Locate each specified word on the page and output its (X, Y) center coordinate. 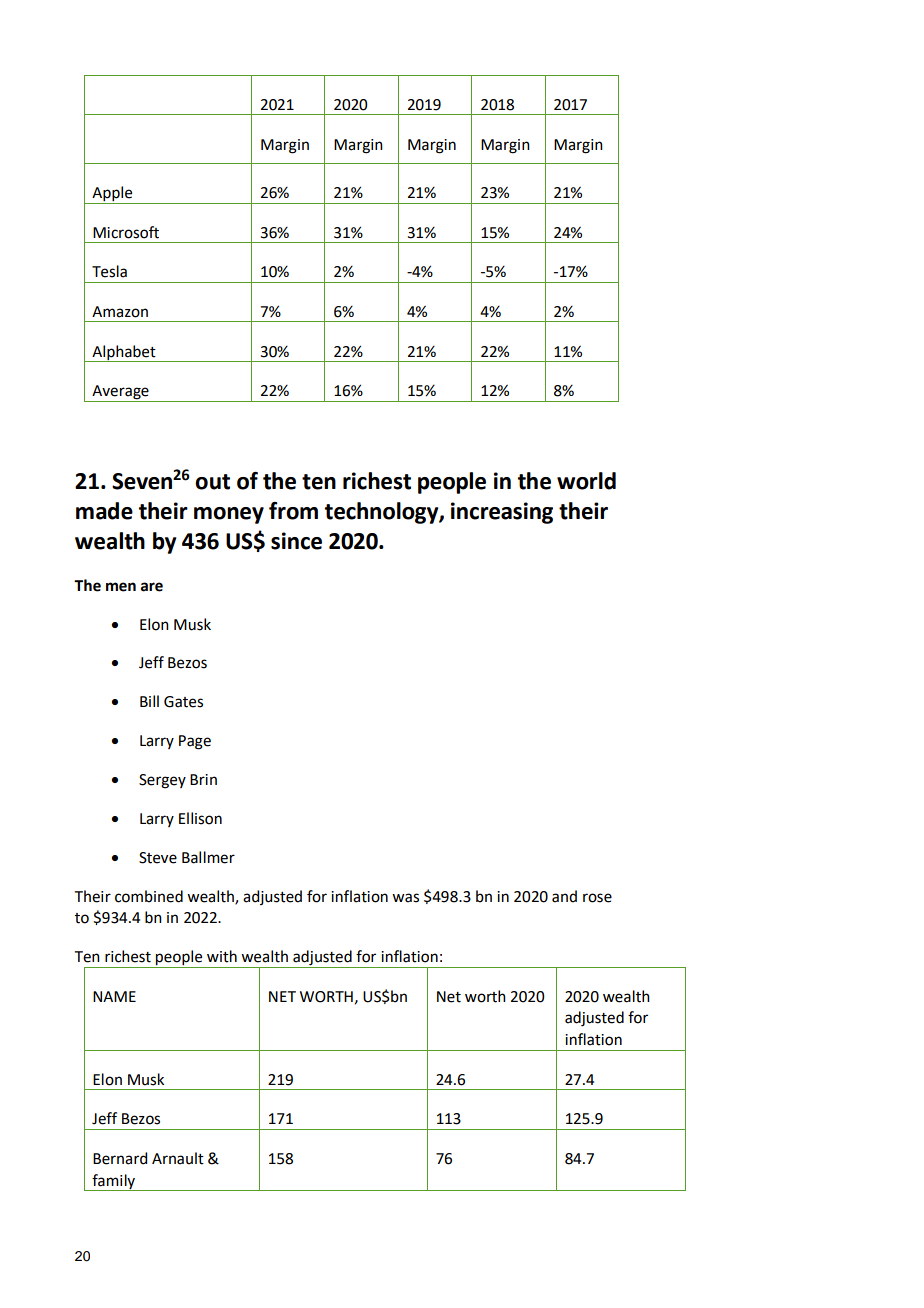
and (564, 896)
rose (597, 898)
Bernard (120, 1158)
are (152, 587)
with (222, 956)
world (586, 481)
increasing (502, 513)
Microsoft (126, 232)
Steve (158, 858)
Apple (112, 195)
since (296, 541)
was (405, 898)
